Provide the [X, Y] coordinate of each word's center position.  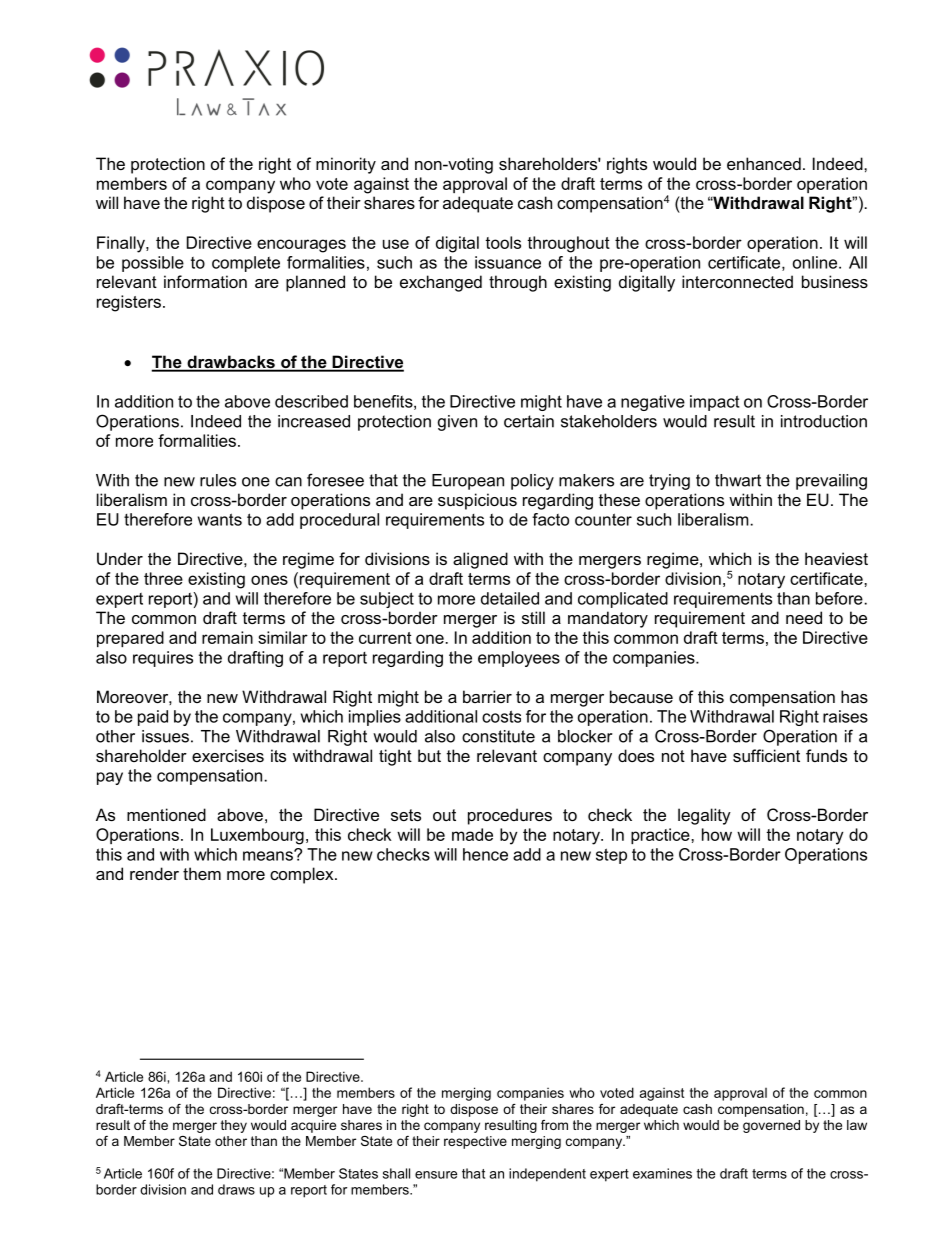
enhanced [764, 163]
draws [236, 1189]
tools [503, 242]
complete [246, 264]
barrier [487, 696]
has [854, 696]
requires [163, 659]
